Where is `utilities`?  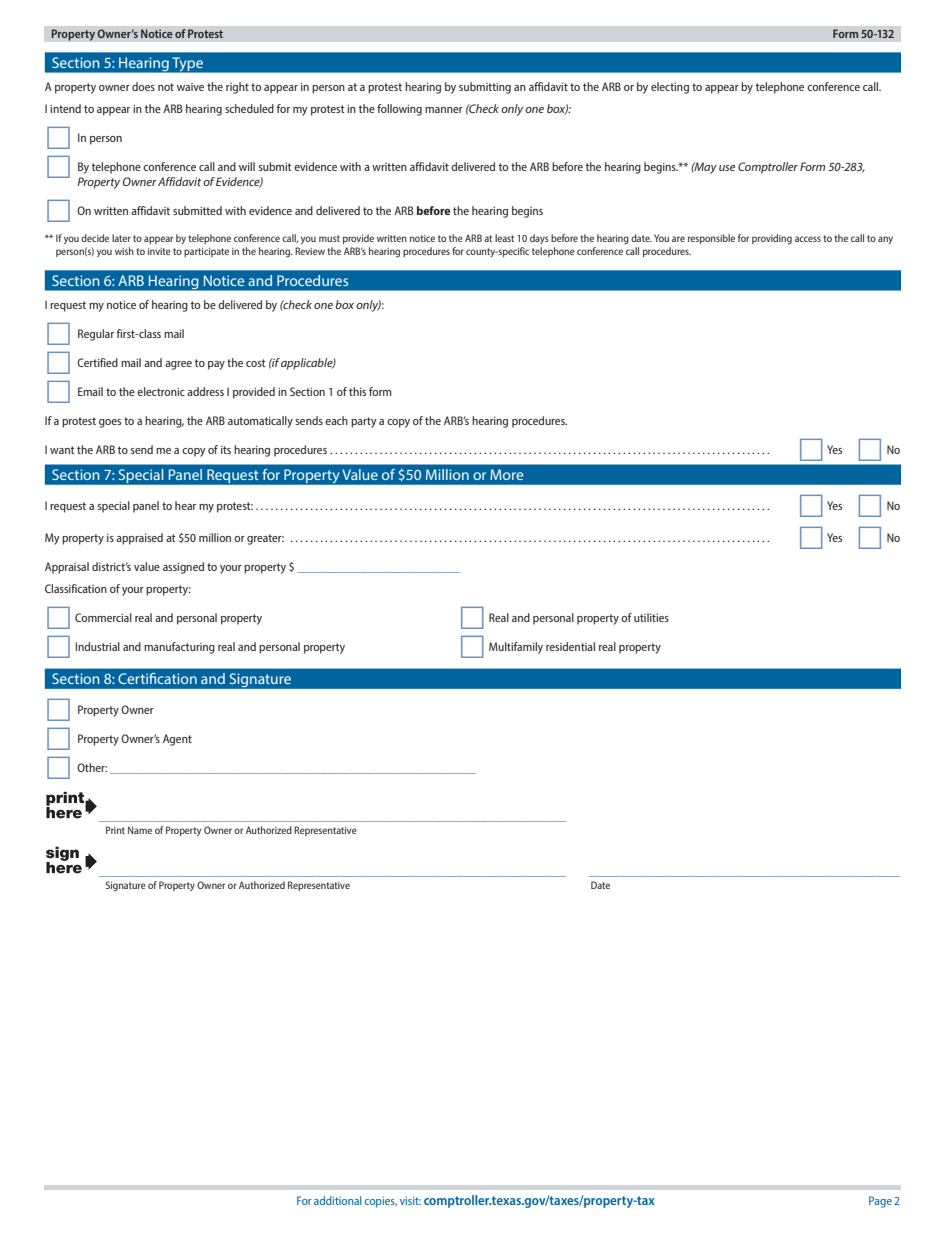 utilities is located at coordinates (651, 617).
